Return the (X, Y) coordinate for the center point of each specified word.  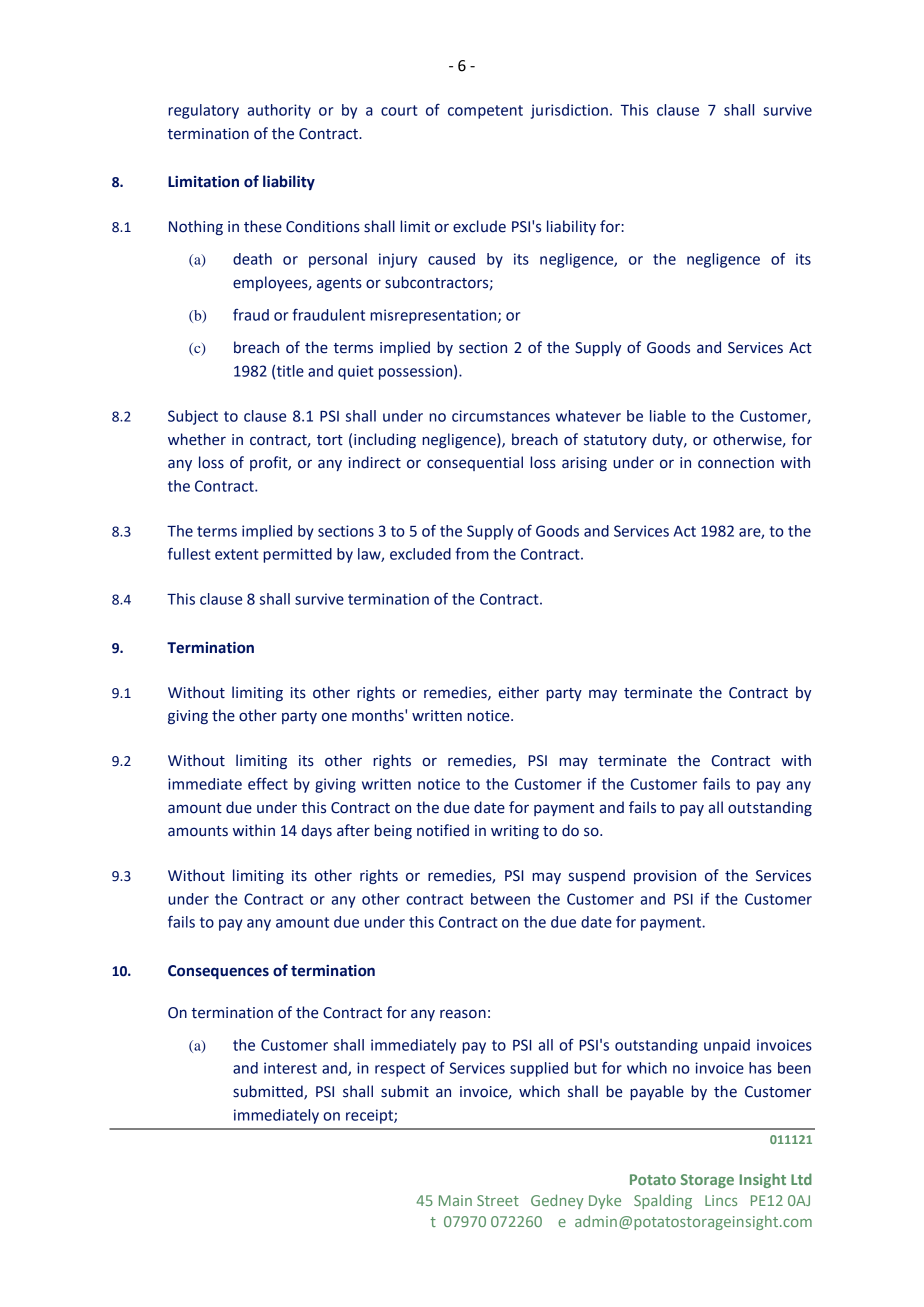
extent (236, 554)
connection (736, 463)
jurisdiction (569, 111)
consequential (475, 463)
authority (279, 111)
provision (665, 877)
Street (498, 1200)
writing (515, 832)
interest (290, 1068)
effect (268, 784)
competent (485, 112)
